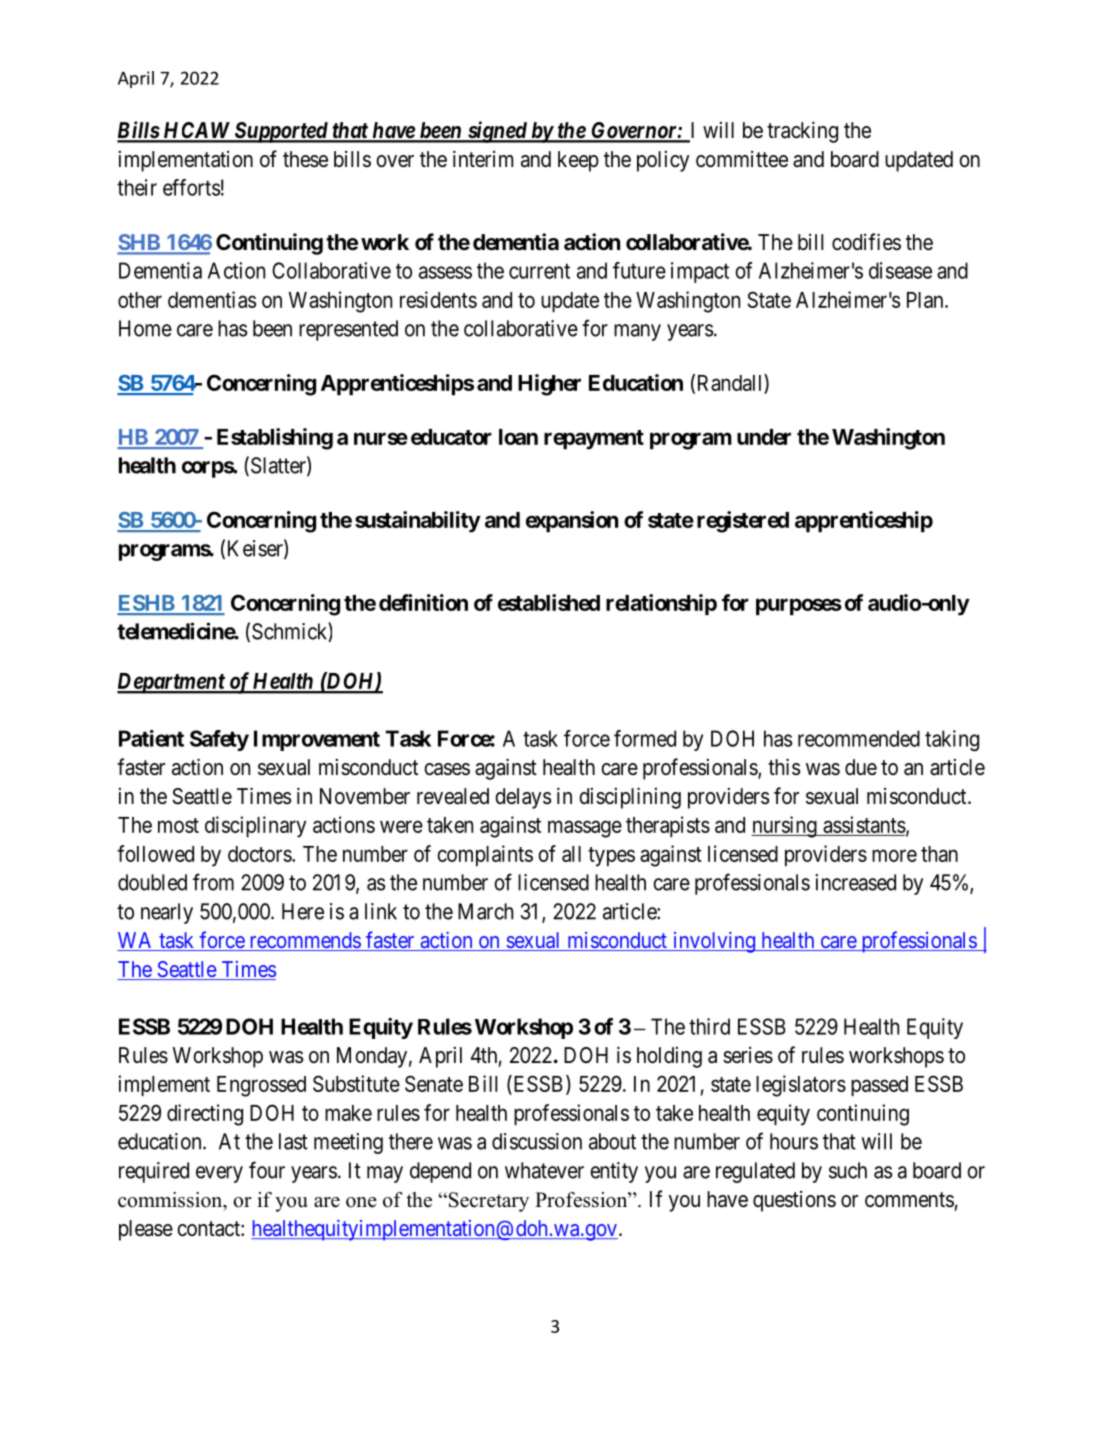  What do you see at coordinates (549, 602) in the screenshot?
I see `established` at bounding box center [549, 602].
